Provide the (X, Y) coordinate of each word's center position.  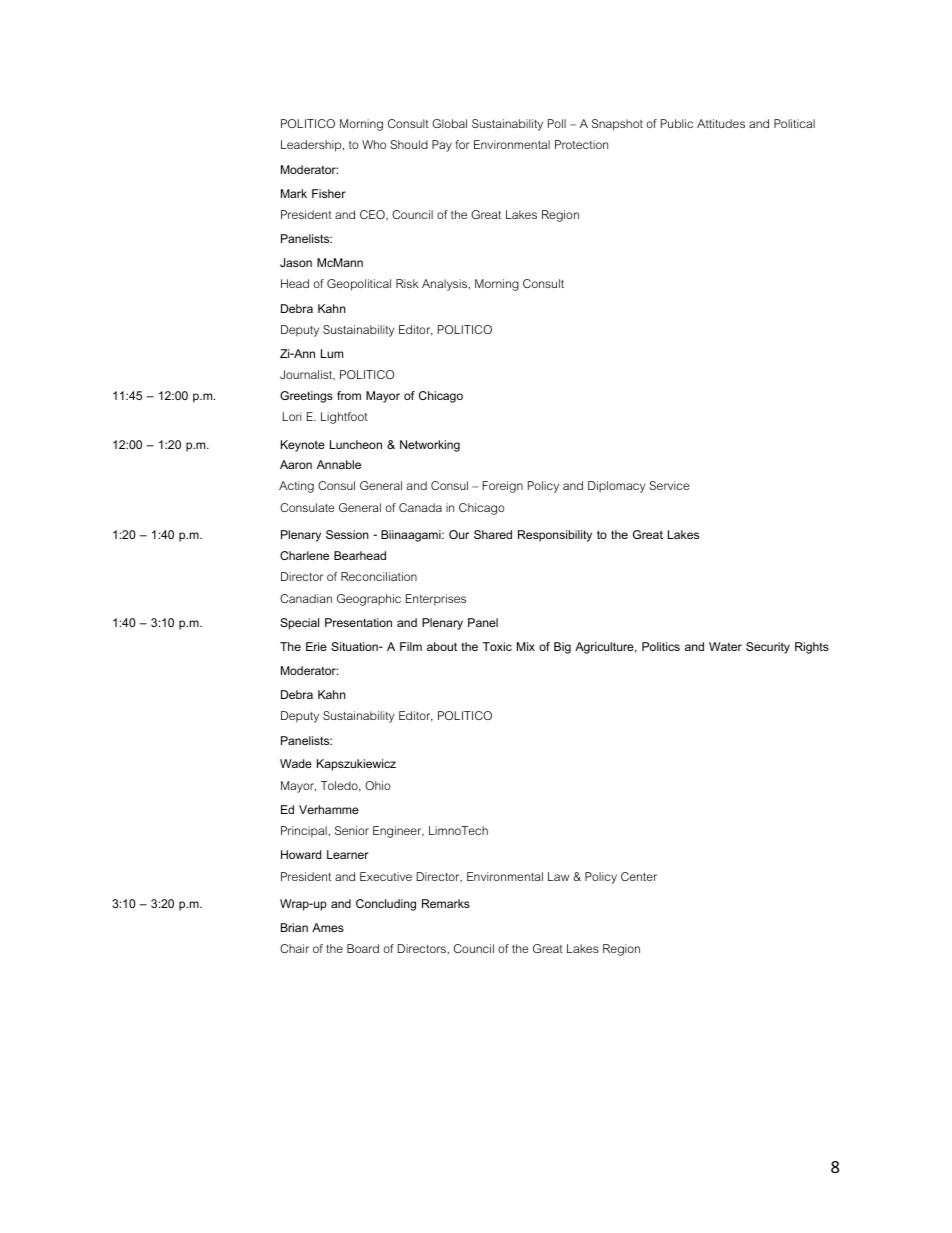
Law (559, 876)
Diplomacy (616, 487)
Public (677, 123)
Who (374, 144)
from (349, 395)
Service (669, 485)
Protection (581, 144)
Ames (328, 927)
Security (768, 648)
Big (562, 648)
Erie (316, 646)
